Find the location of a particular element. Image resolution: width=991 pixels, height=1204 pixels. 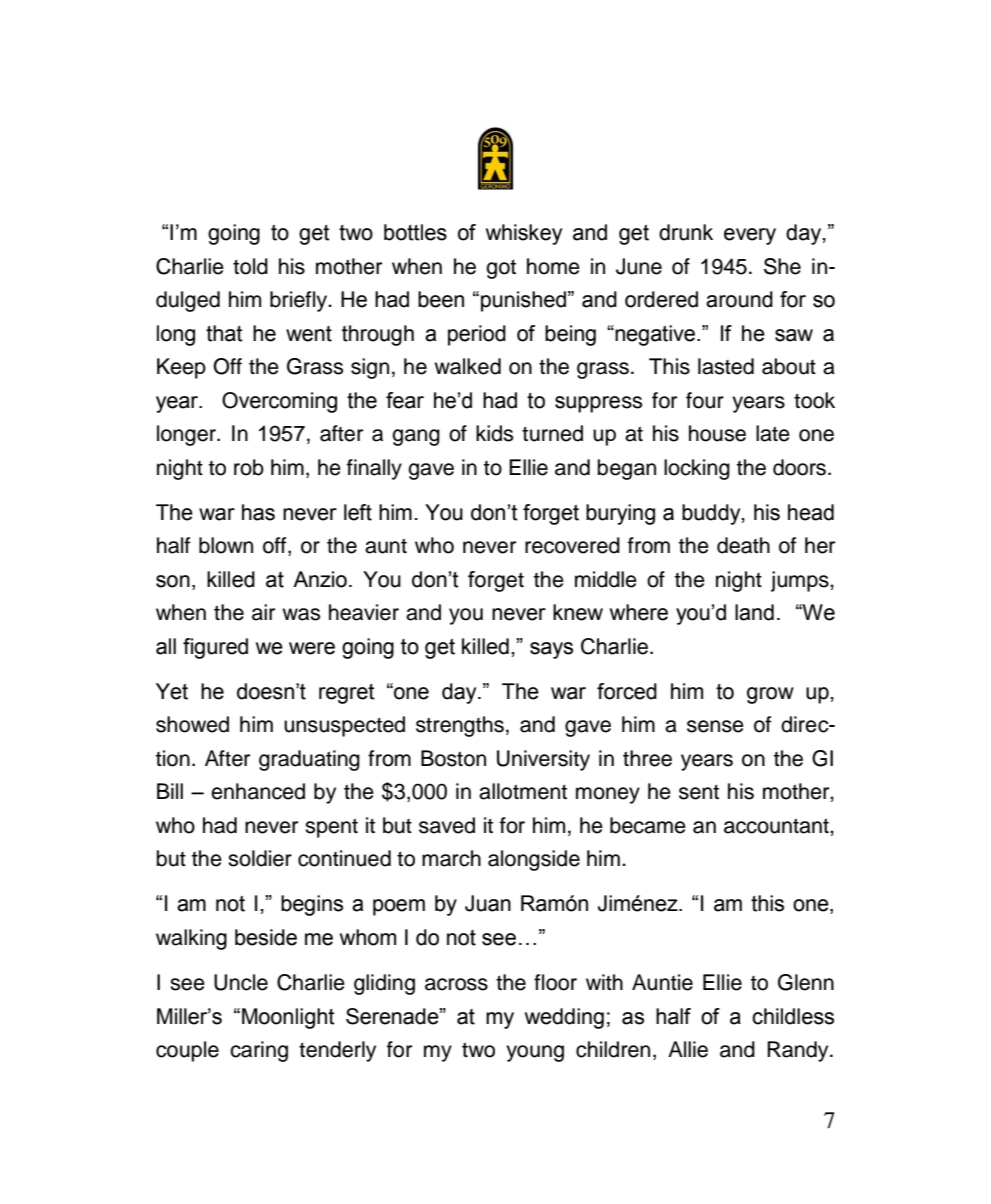

house is located at coordinates (717, 433).
